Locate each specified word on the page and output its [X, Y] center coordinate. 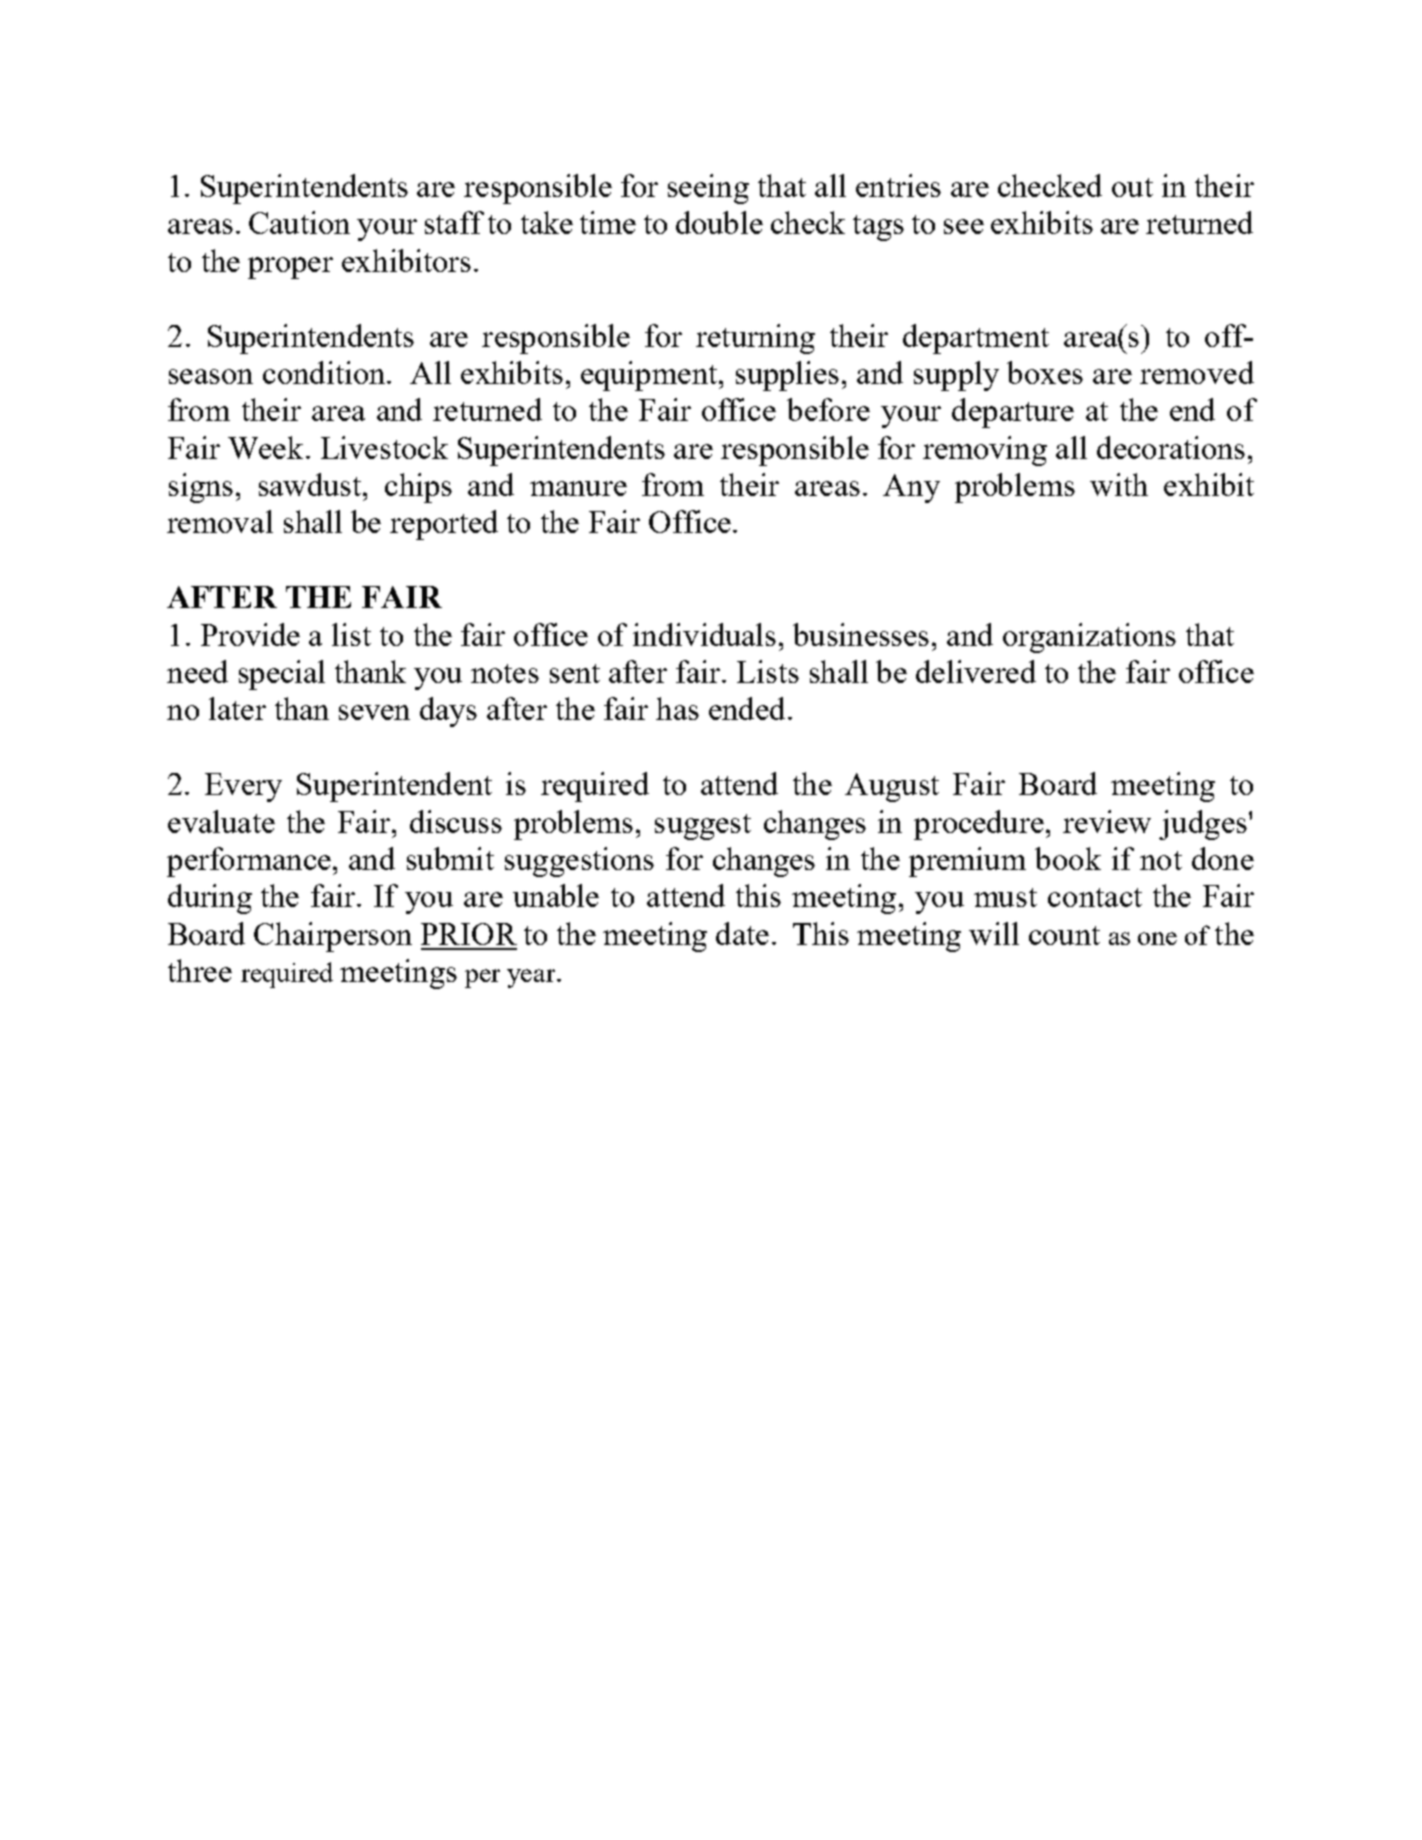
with [1119, 484]
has [677, 708]
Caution [299, 222]
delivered [976, 671]
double [719, 222]
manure [578, 488]
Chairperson [333, 937]
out [1132, 187]
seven [374, 712]
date [742, 933]
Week [265, 447]
